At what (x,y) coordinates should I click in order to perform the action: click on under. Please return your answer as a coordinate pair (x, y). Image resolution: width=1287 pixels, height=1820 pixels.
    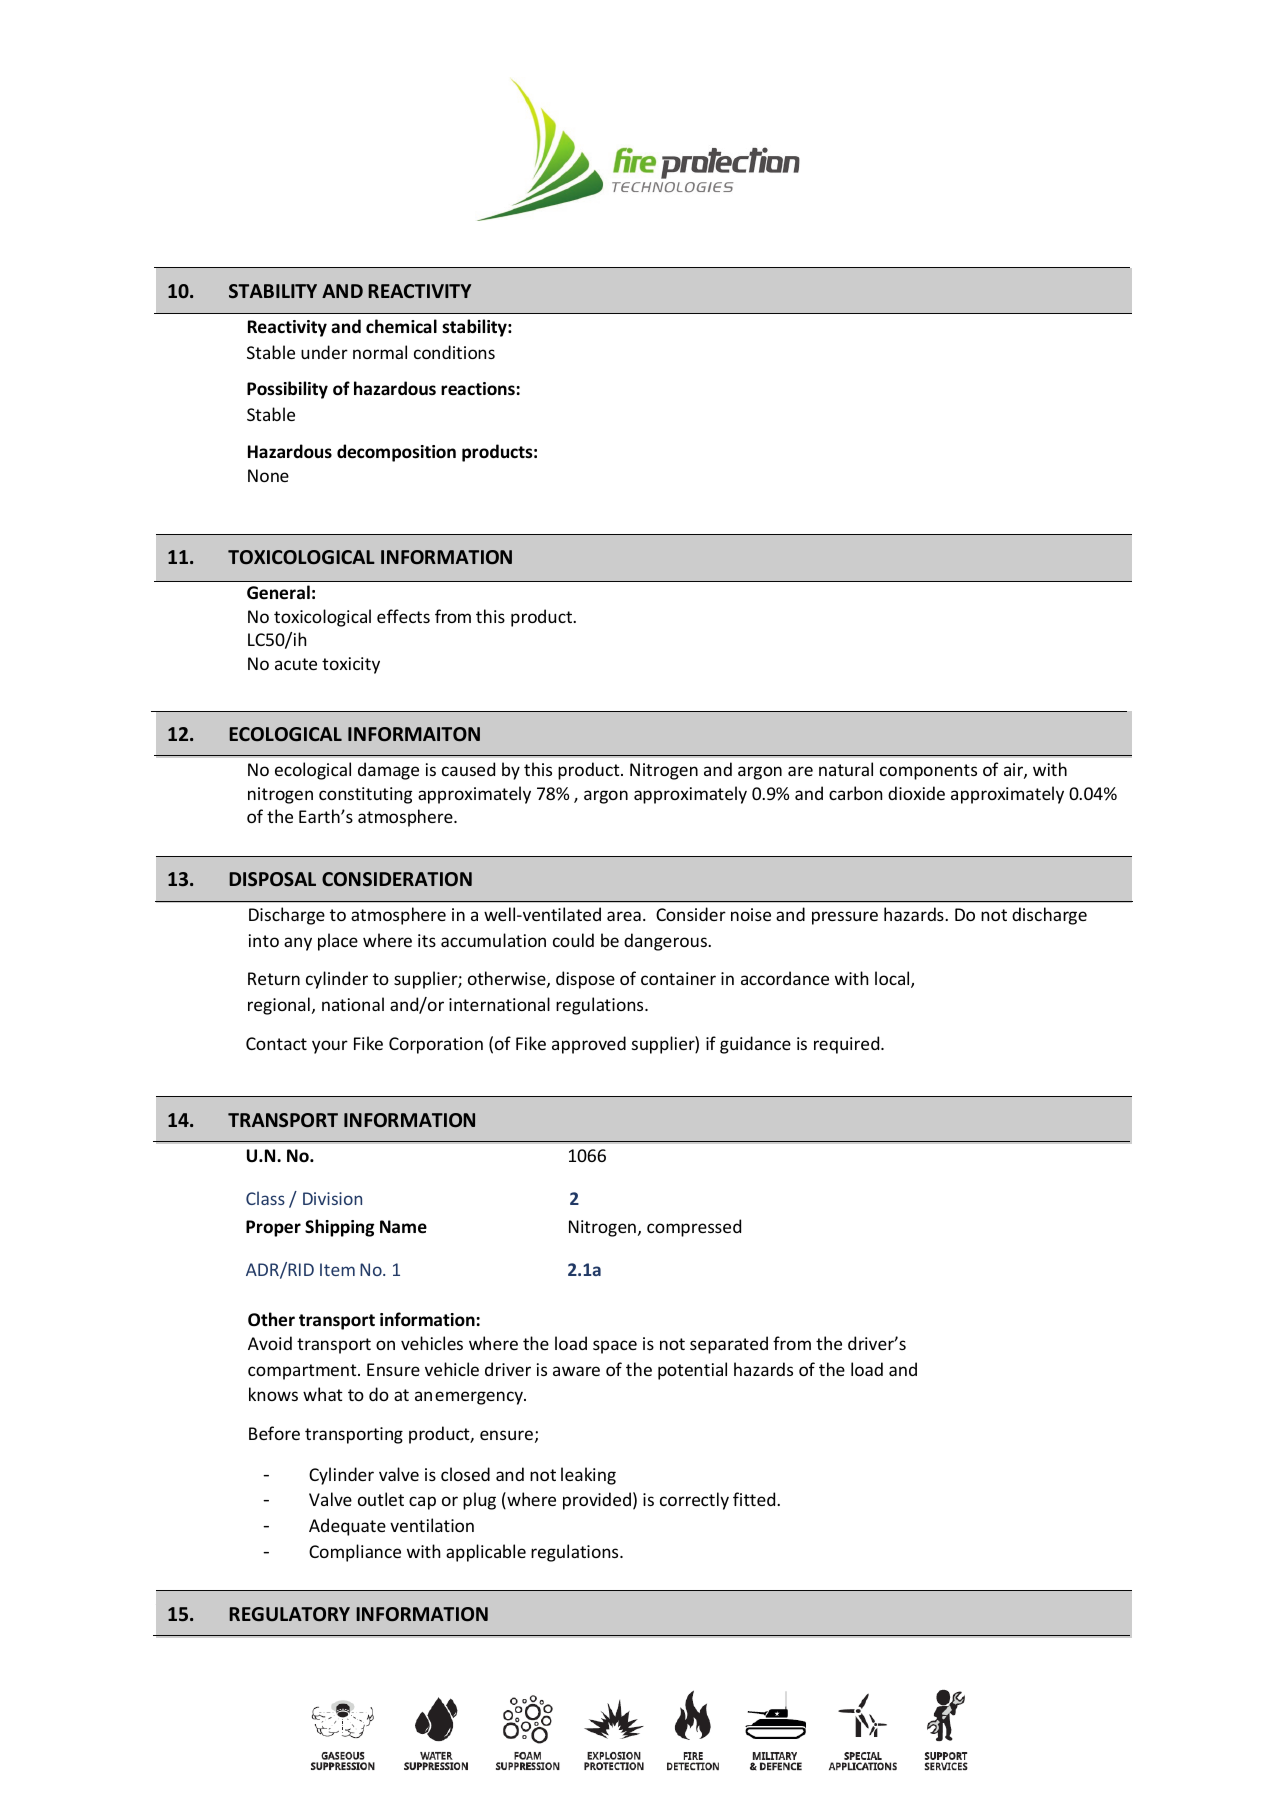
    Looking at the image, I should click on (324, 352).
